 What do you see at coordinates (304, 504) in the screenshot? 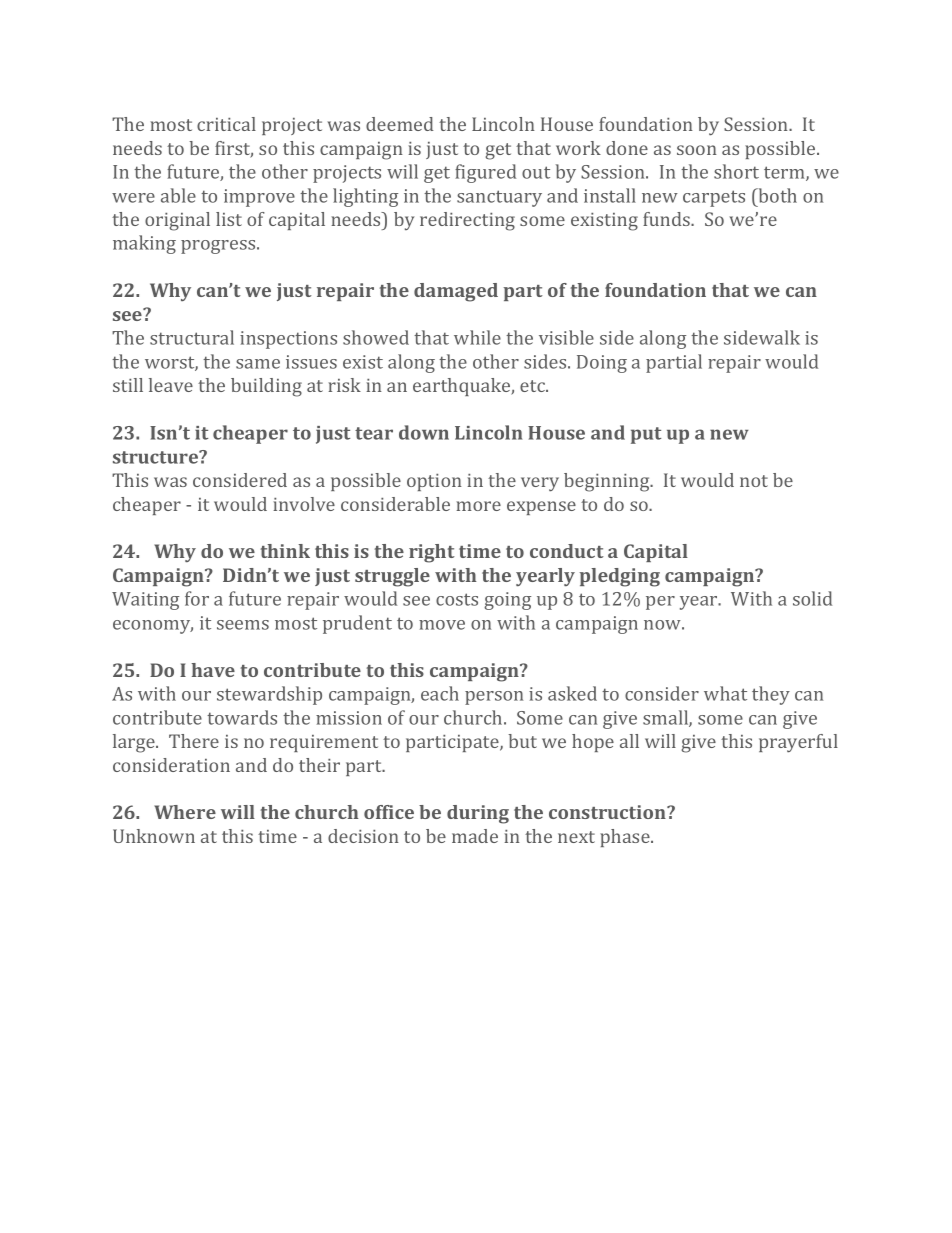
I see `involve` at bounding box center [304, 504].
